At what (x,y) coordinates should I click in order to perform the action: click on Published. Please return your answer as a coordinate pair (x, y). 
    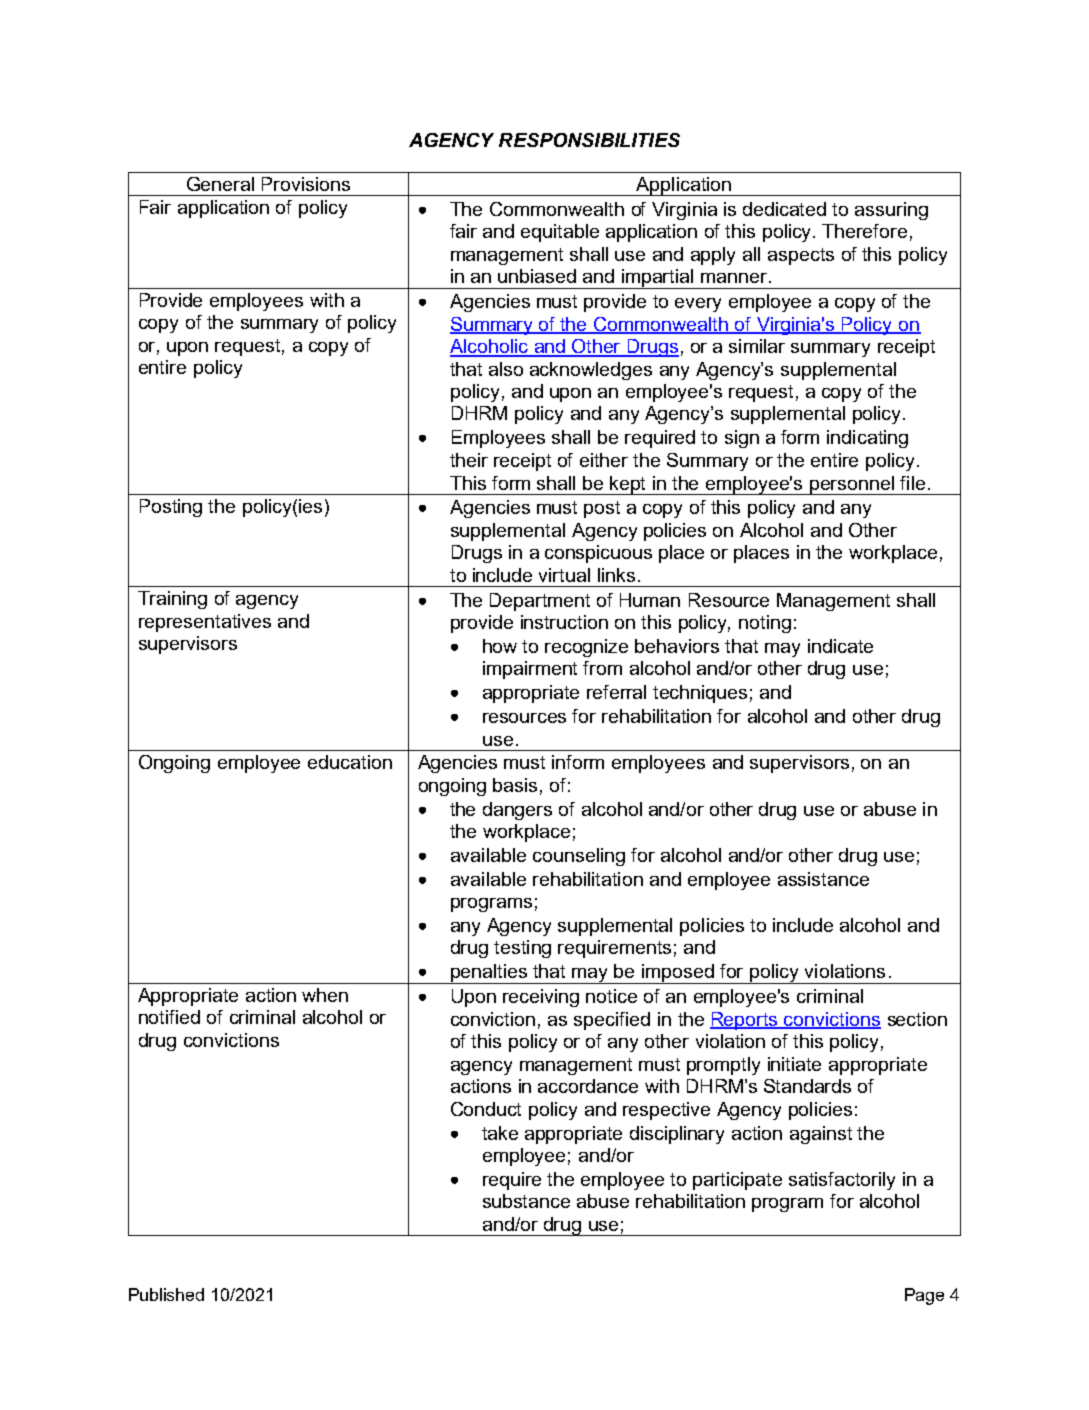
    Looking at the image, I should click on (166, 1294).
